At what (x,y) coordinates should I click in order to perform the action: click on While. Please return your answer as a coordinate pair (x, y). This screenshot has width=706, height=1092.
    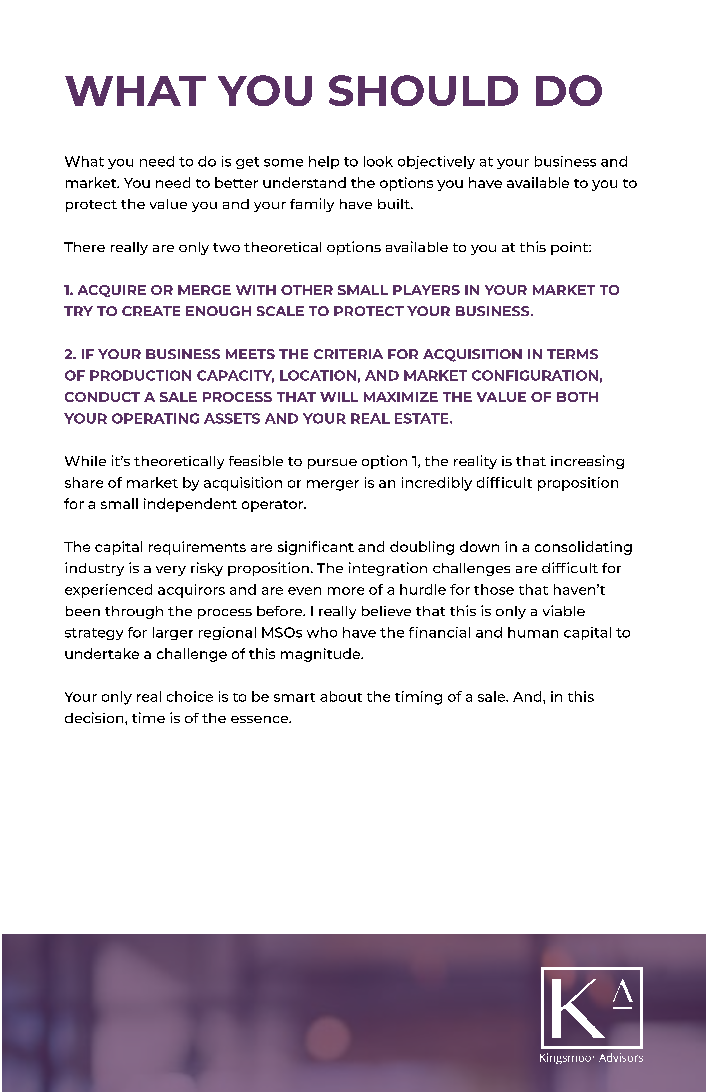
    Looking at the image, I should click on (85, 461).
